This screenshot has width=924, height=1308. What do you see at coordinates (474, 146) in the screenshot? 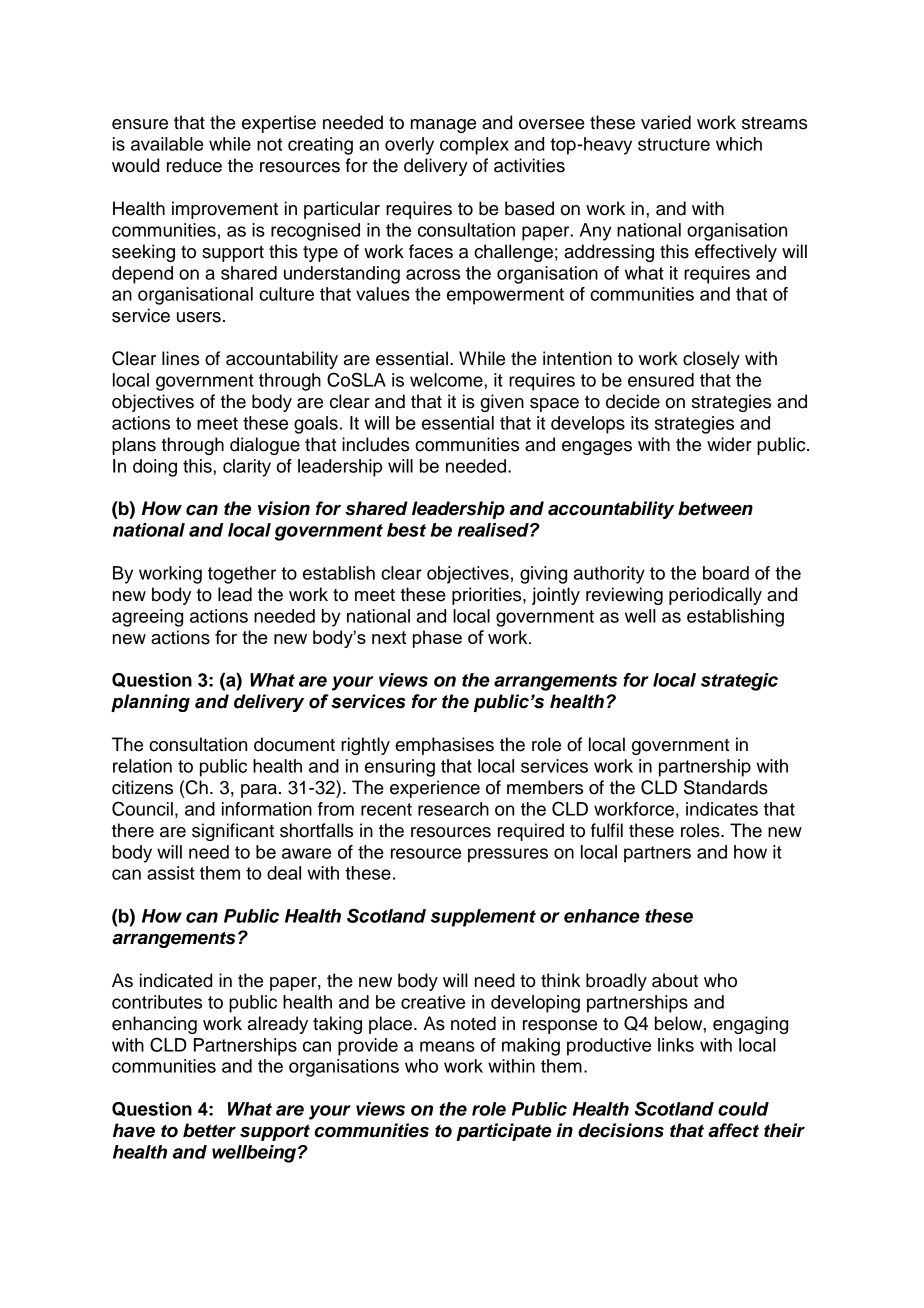
I see `complex` at bounding box center [474, 146].
